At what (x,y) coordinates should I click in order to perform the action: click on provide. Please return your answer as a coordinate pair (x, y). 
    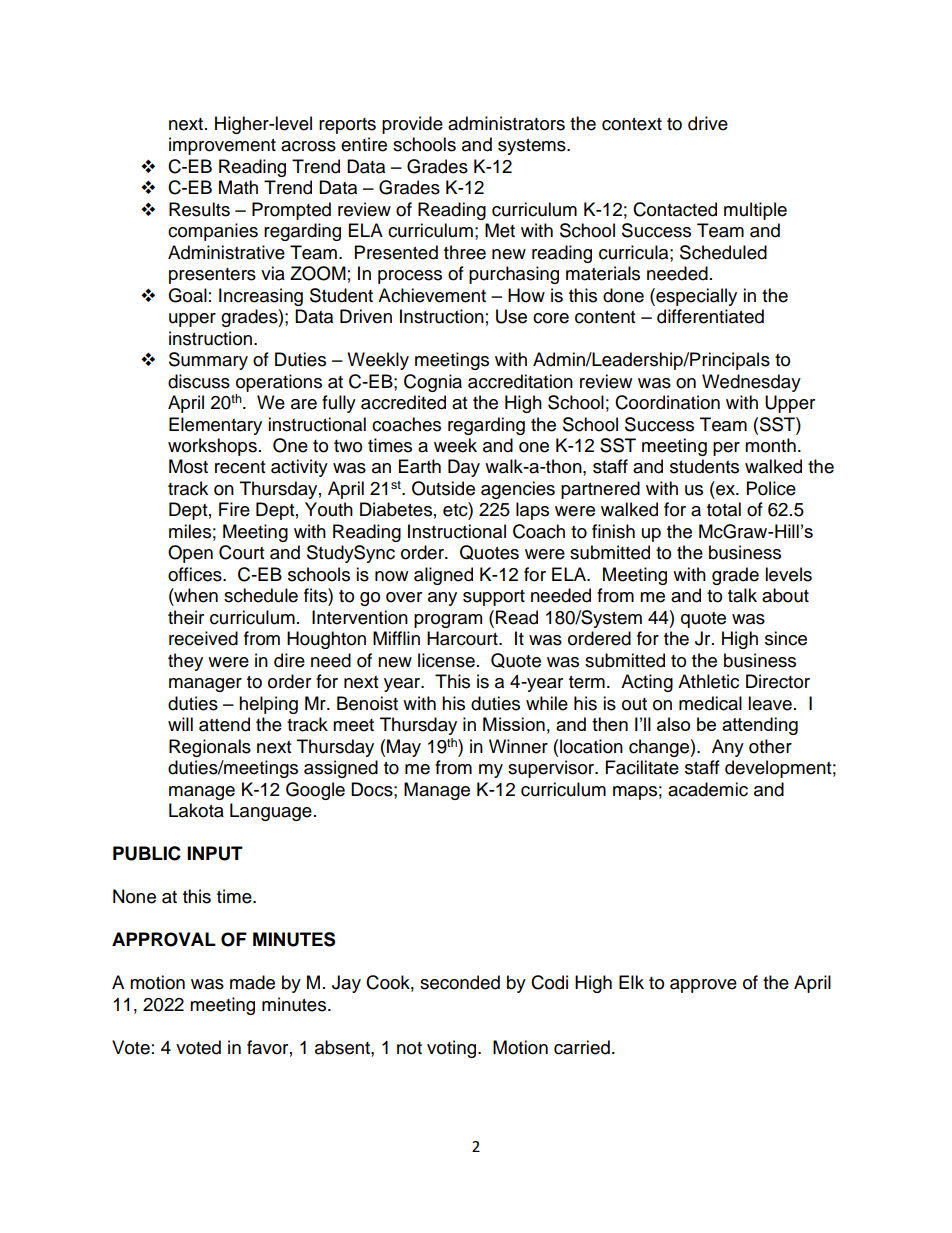
    Looking at the image, I should click on (412, 125).
